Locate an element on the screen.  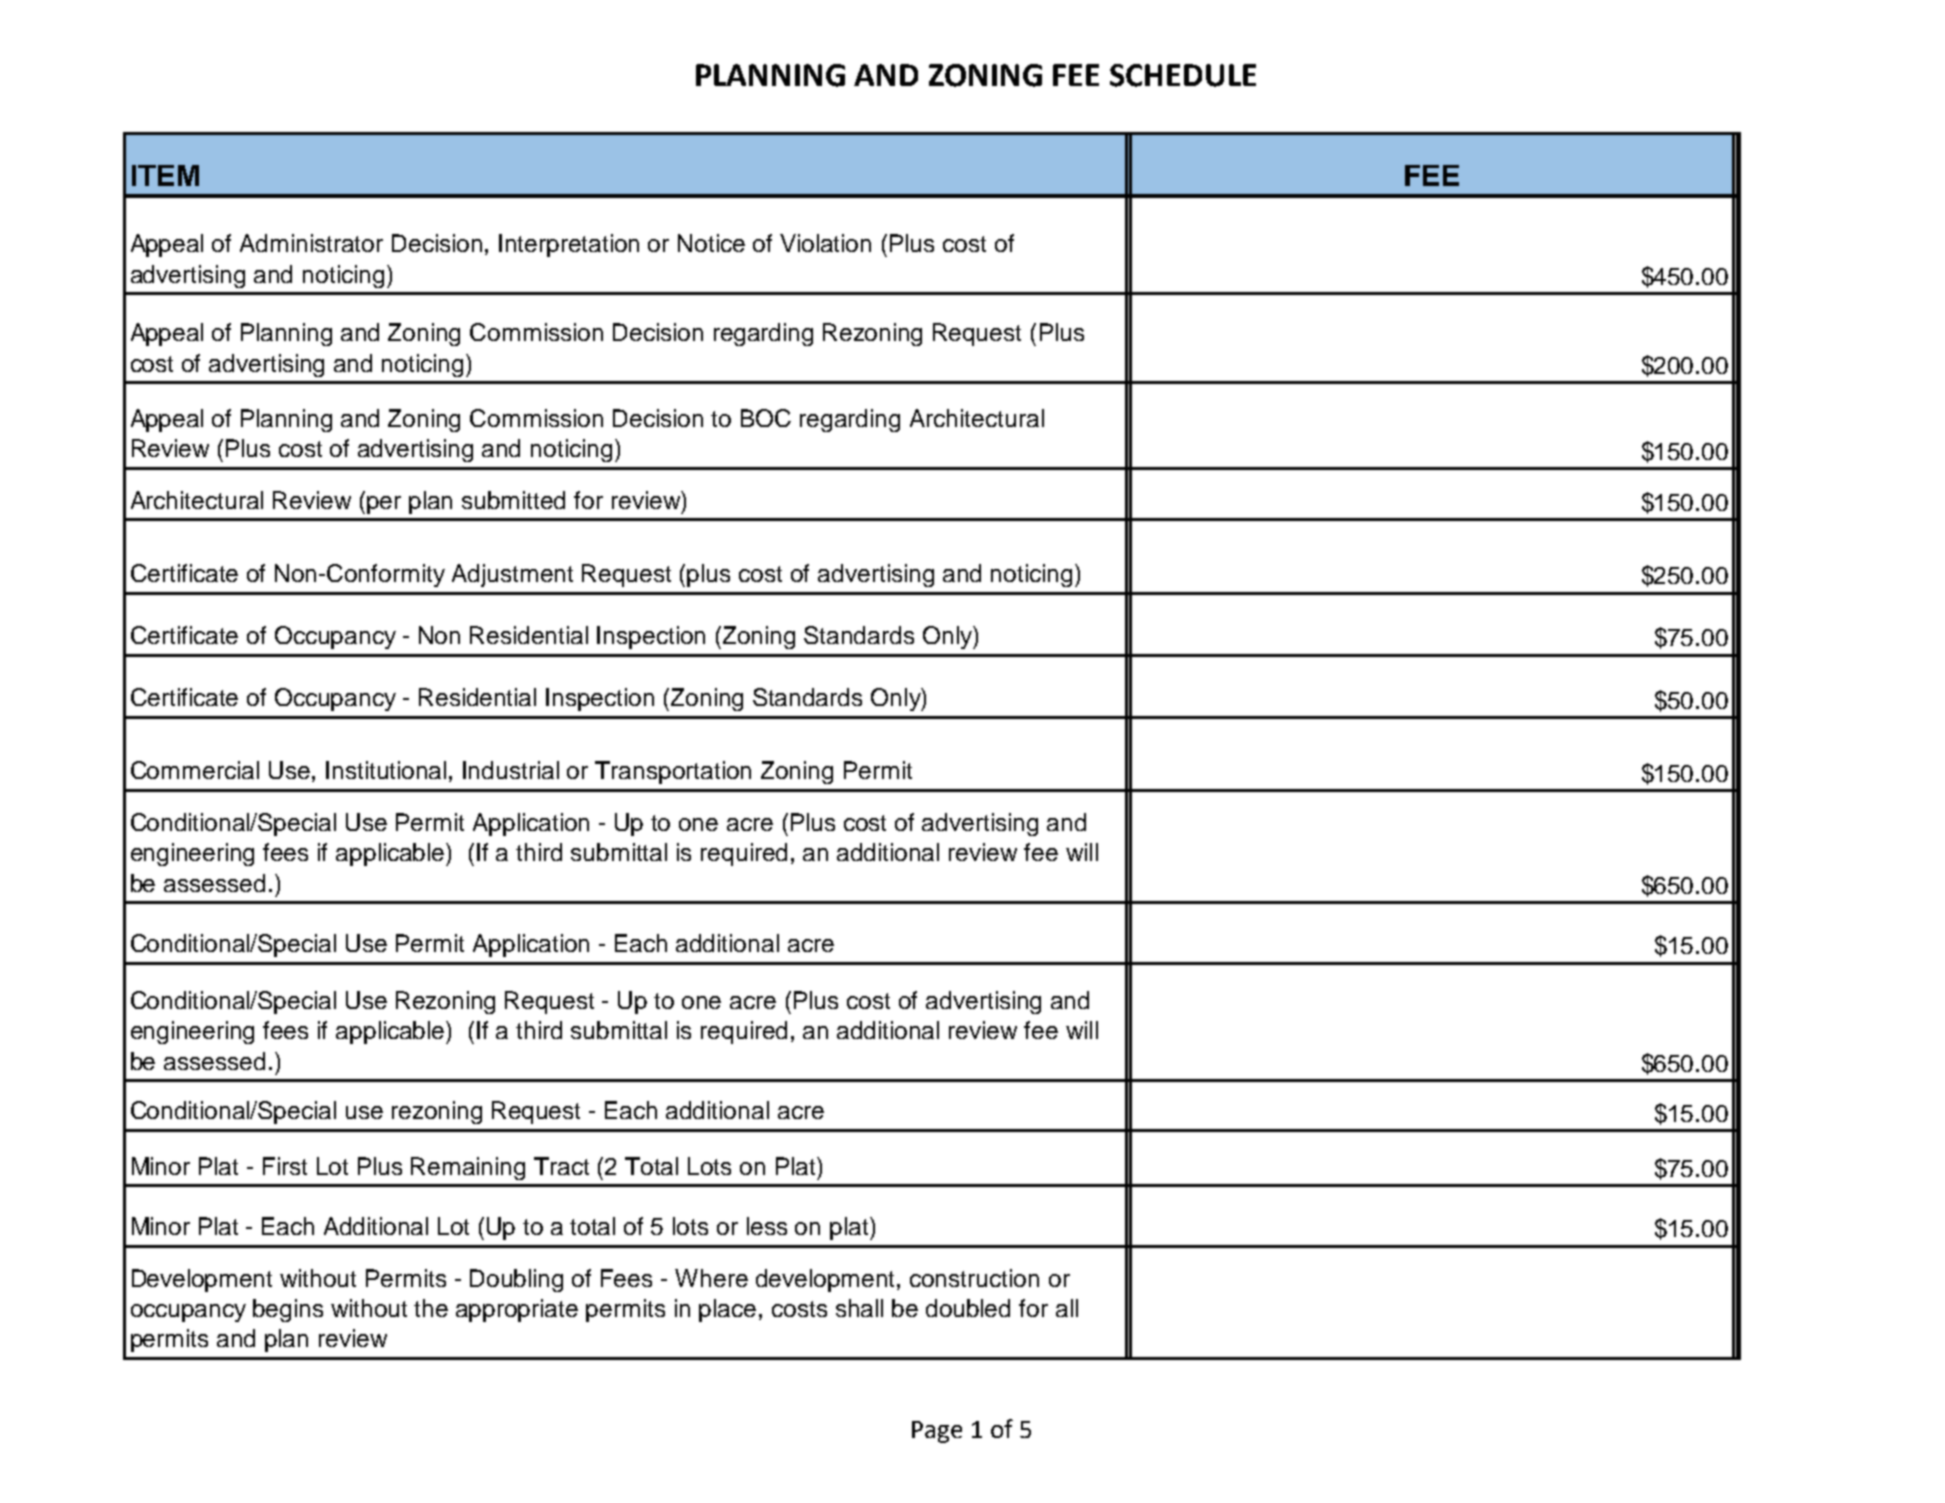
Institutional is located at coordinates (386, 770).
